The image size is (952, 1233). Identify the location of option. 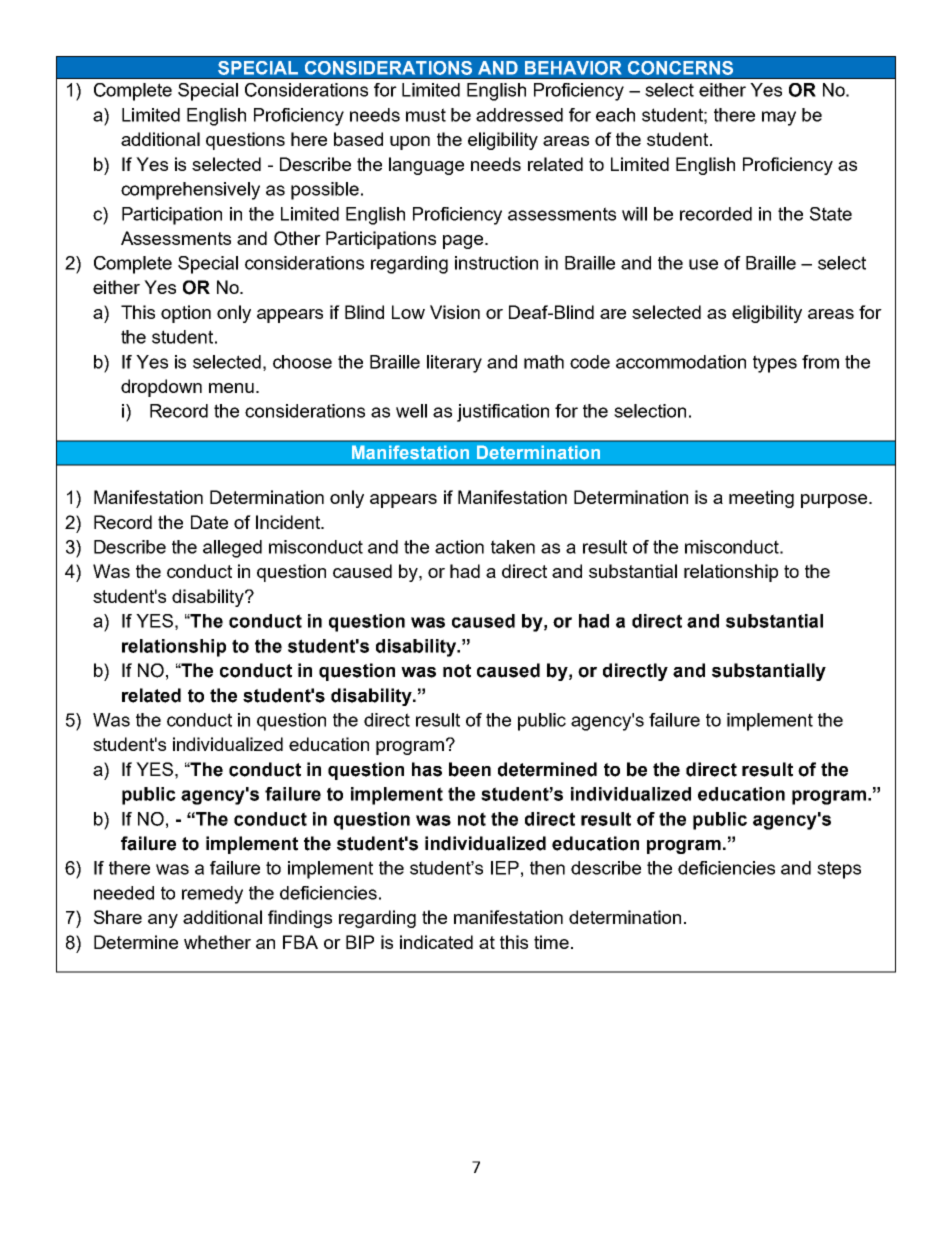
(186, 314).
